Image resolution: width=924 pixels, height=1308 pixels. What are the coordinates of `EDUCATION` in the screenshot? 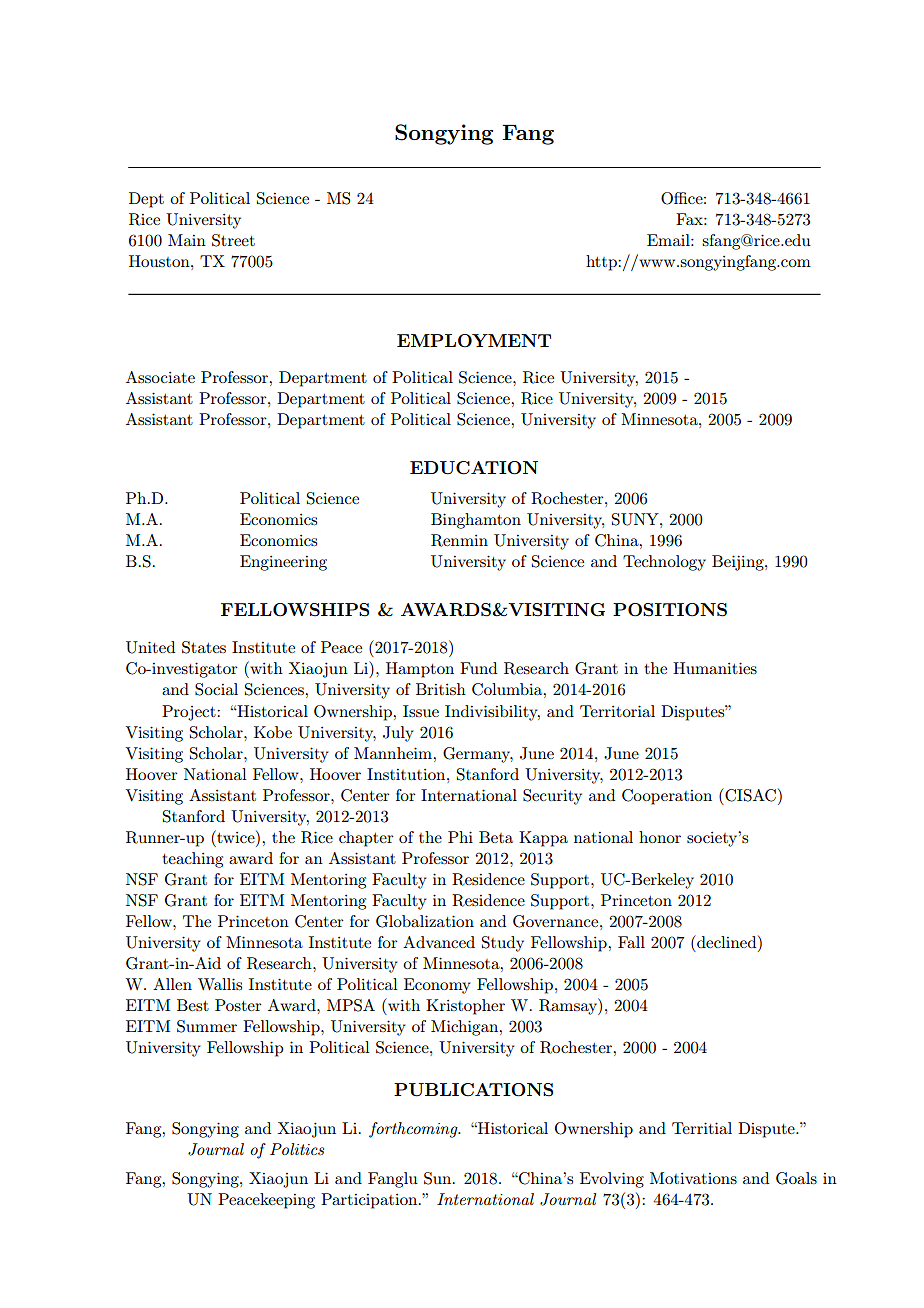 It's located at (474, 468).
